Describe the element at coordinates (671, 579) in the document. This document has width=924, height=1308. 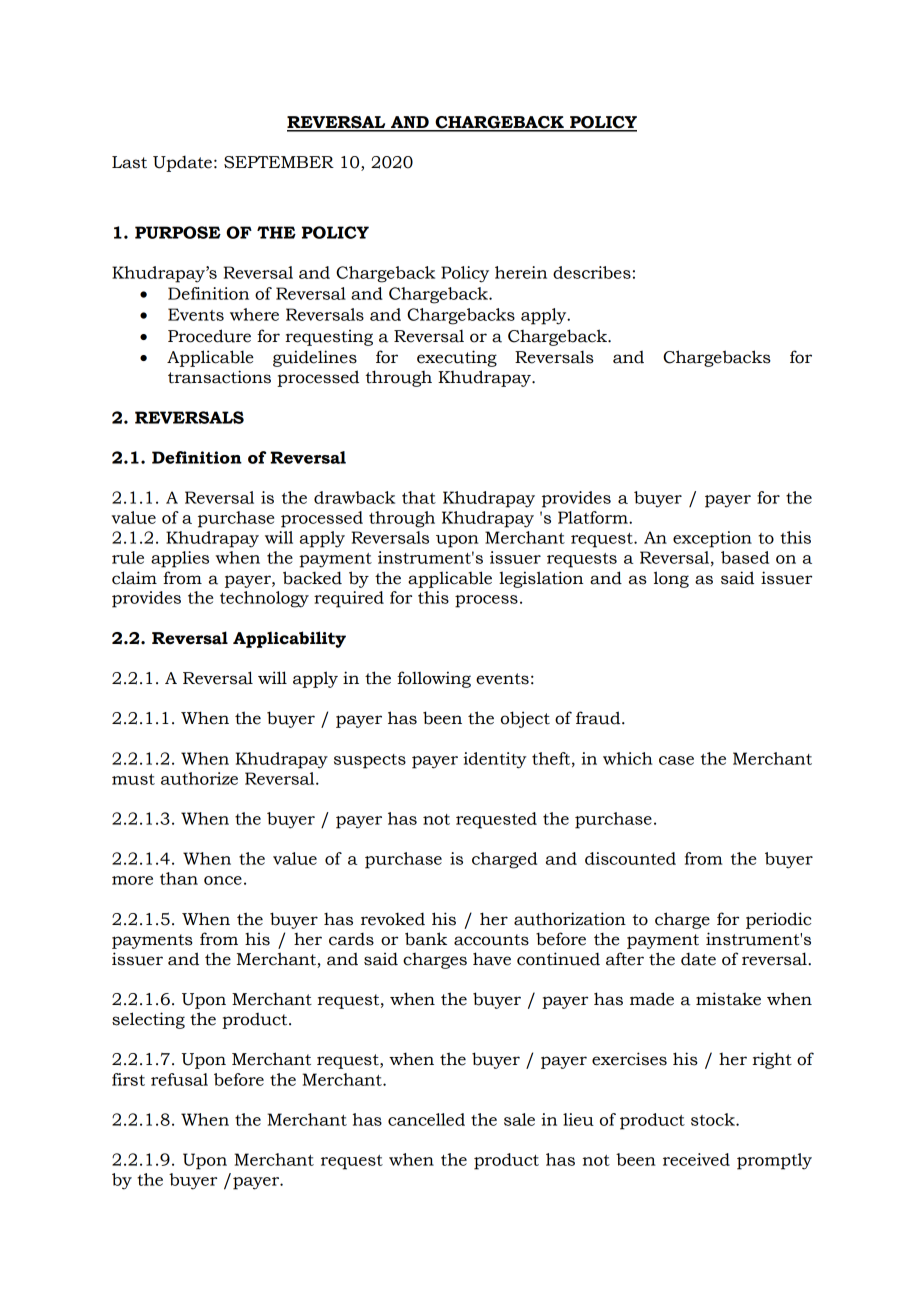
I see `long` at that location.
